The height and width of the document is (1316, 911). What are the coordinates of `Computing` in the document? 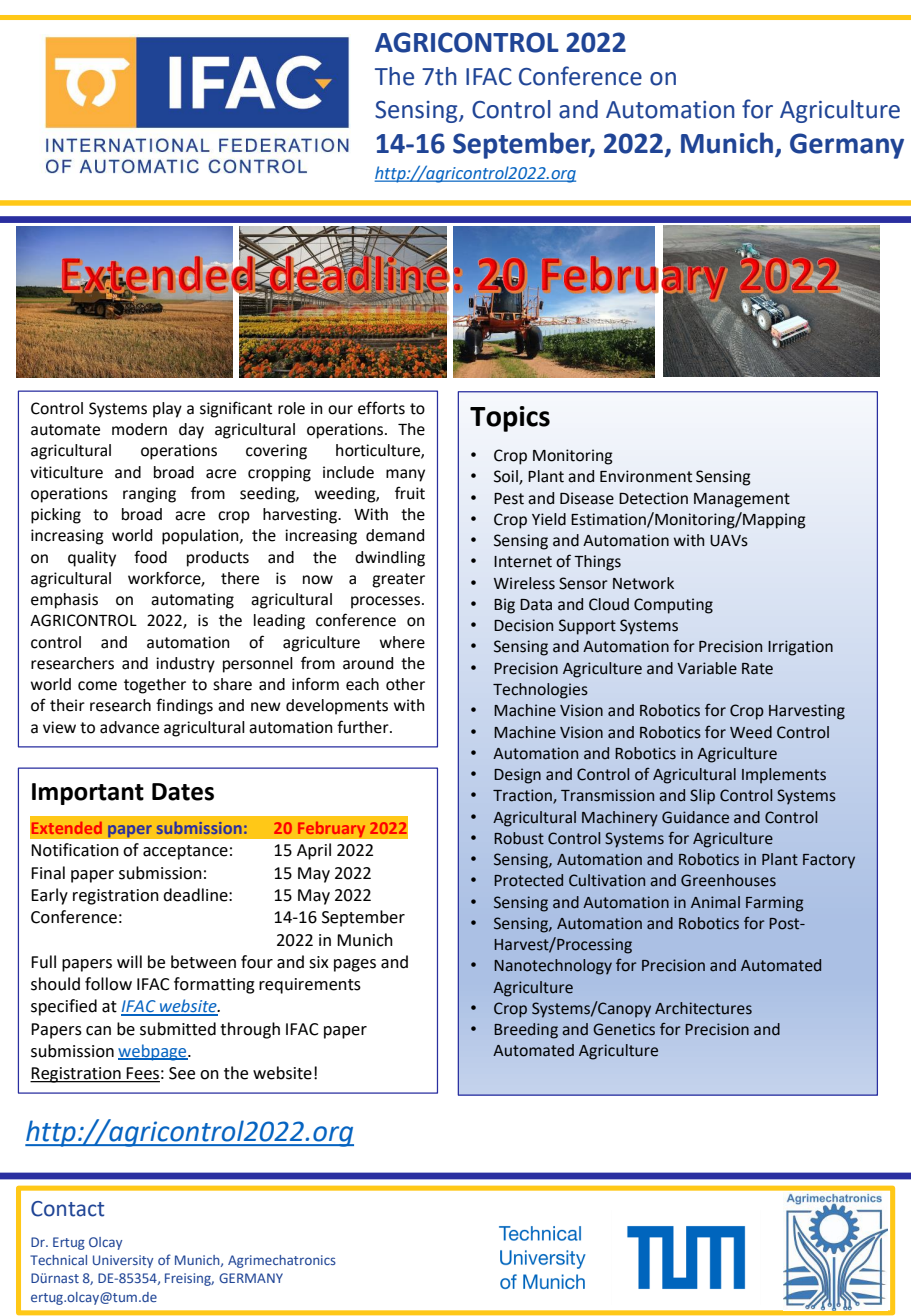 It's located at (673, 606).
